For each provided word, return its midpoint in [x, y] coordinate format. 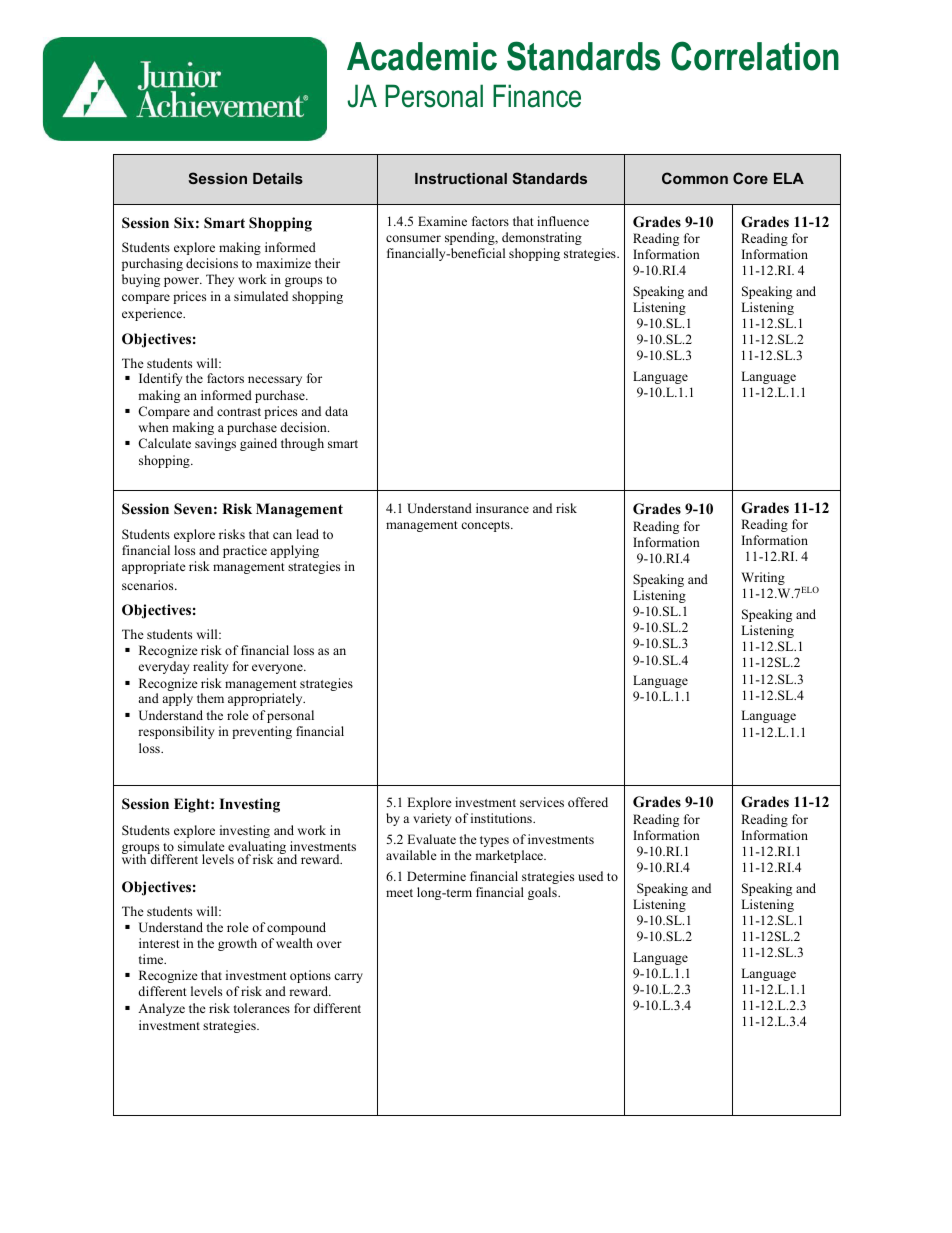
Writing [763, 578]
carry [348, 978]
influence [563, 221]
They [220, 280]
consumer [413, 238]
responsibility [176, 732]
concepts [486, 526]
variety [432, 819]
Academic [422, 56]
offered [588, 802]
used [590, 876]
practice [245, 551]
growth [237, 944]
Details [278, 178]
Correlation [755, 56]
